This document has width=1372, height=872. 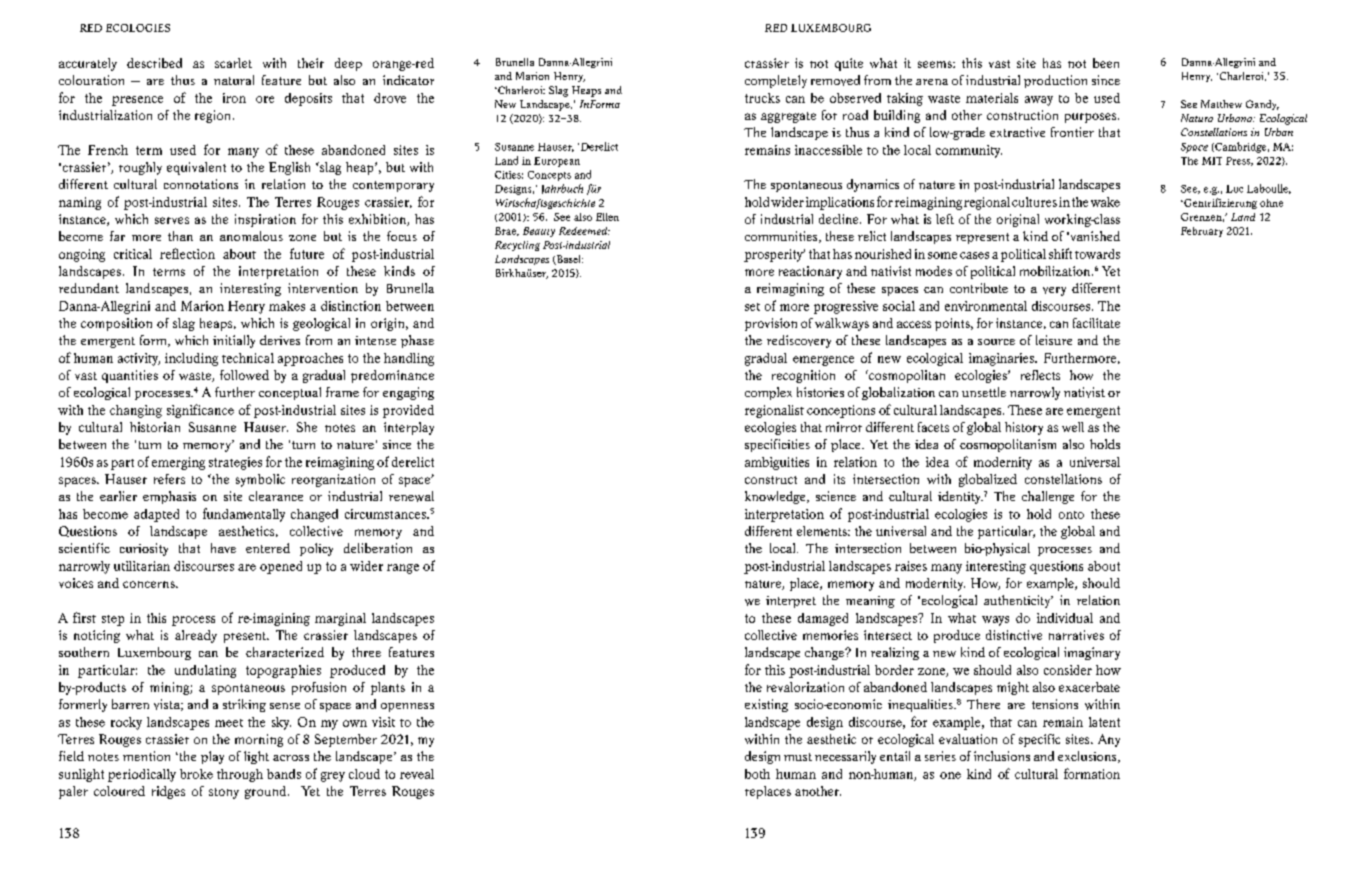 What do you see at coordinates (1073, 427) in the document?
I see `well` at bounding box center [1073, 427].
